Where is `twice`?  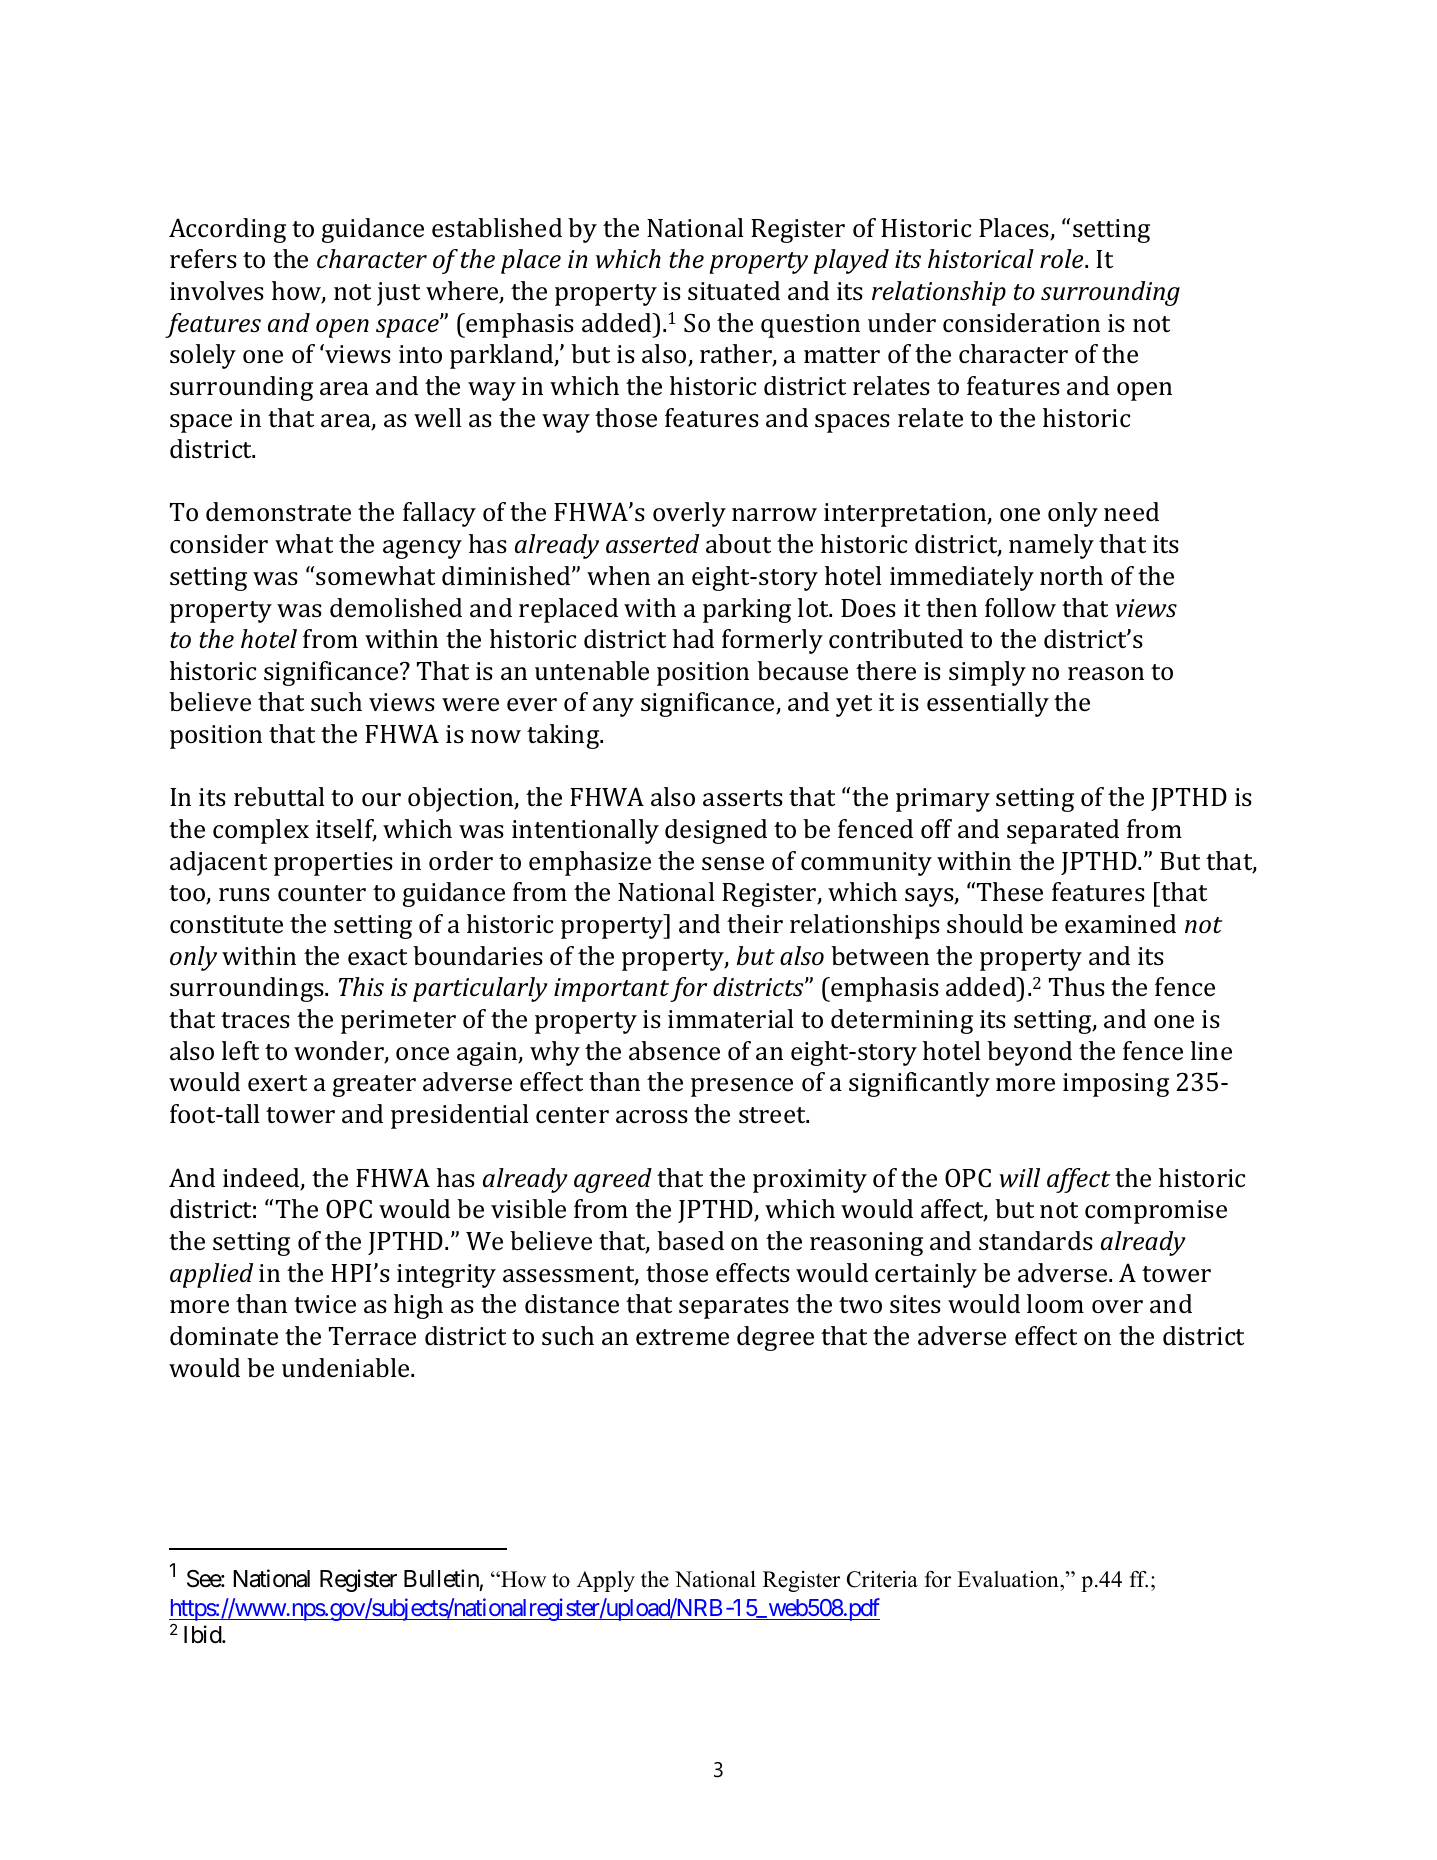 twice is located at coordinates (325, 1304).
